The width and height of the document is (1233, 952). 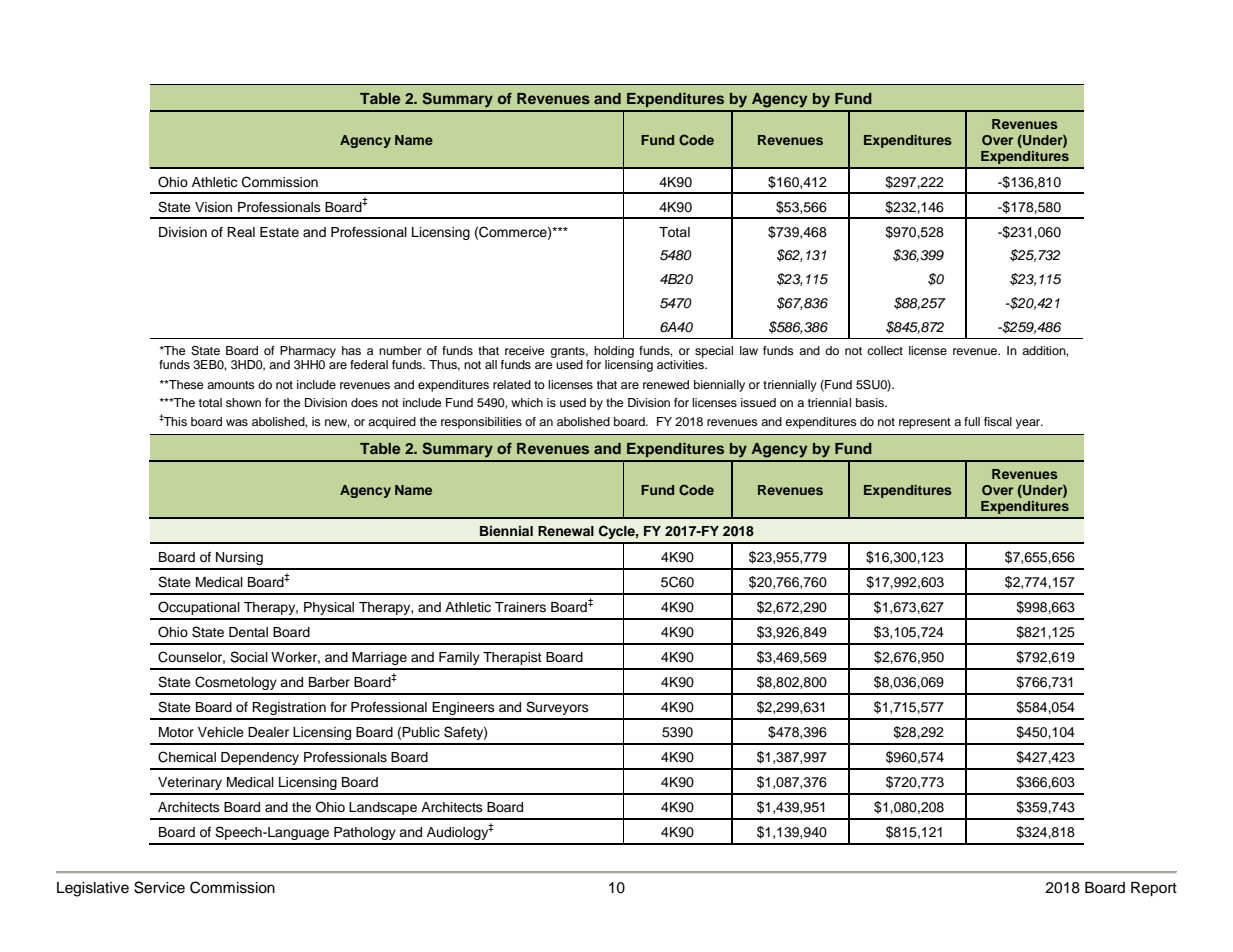 What do you see at coordinates (421, 732) in the document?
I see `Public` at bounding box center [421, 732].
